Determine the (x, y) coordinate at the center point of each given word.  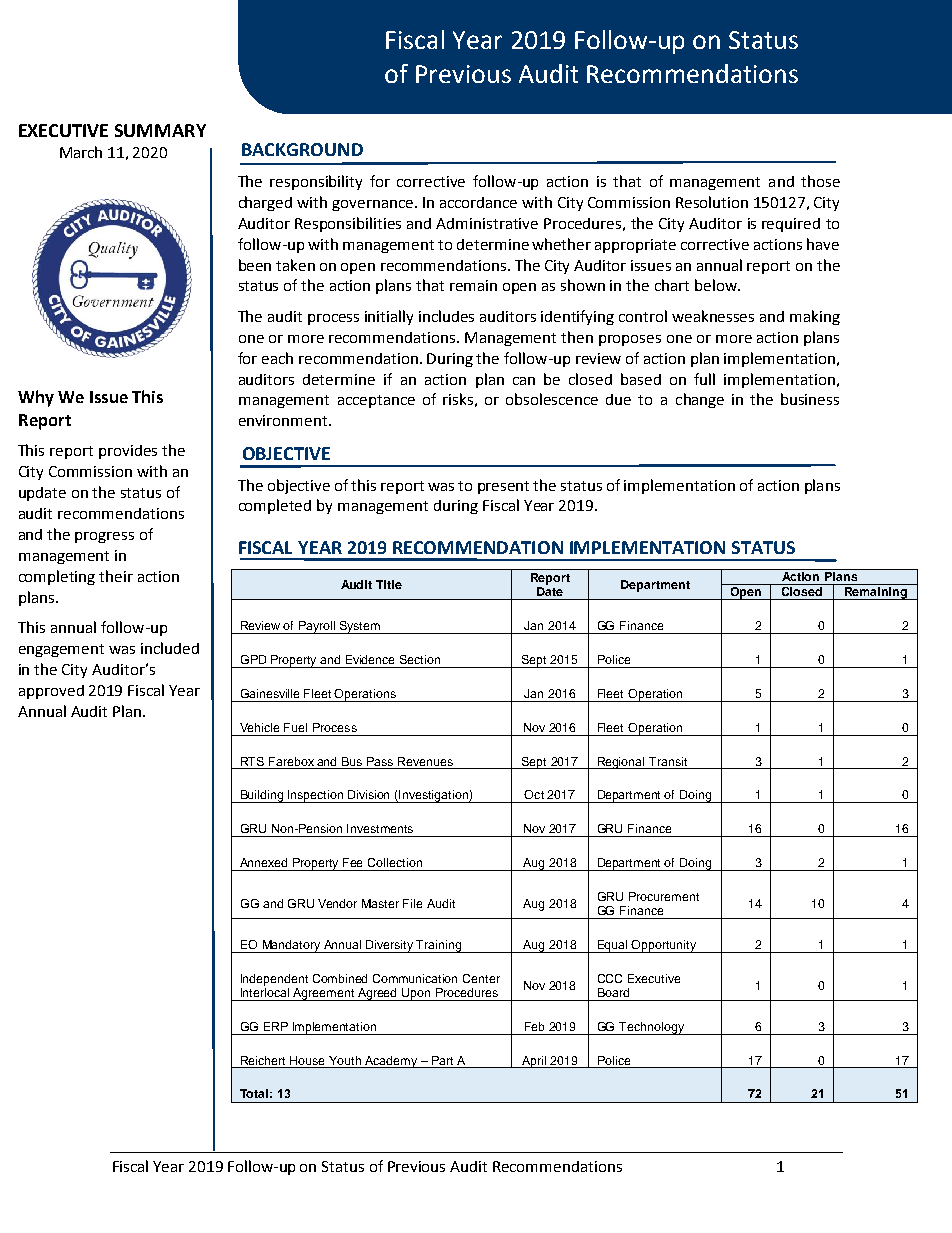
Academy (391, 1062)
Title (389, 584)
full (704, 379)
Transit (668, 761)
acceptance (376, 401)
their (116, 576)
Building (262, 796)
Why (36, 398)
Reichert (263, 1060)
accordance (478, 202)
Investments (380, 828)
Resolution (712, 202)
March (81, 152)
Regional (621, 763)
